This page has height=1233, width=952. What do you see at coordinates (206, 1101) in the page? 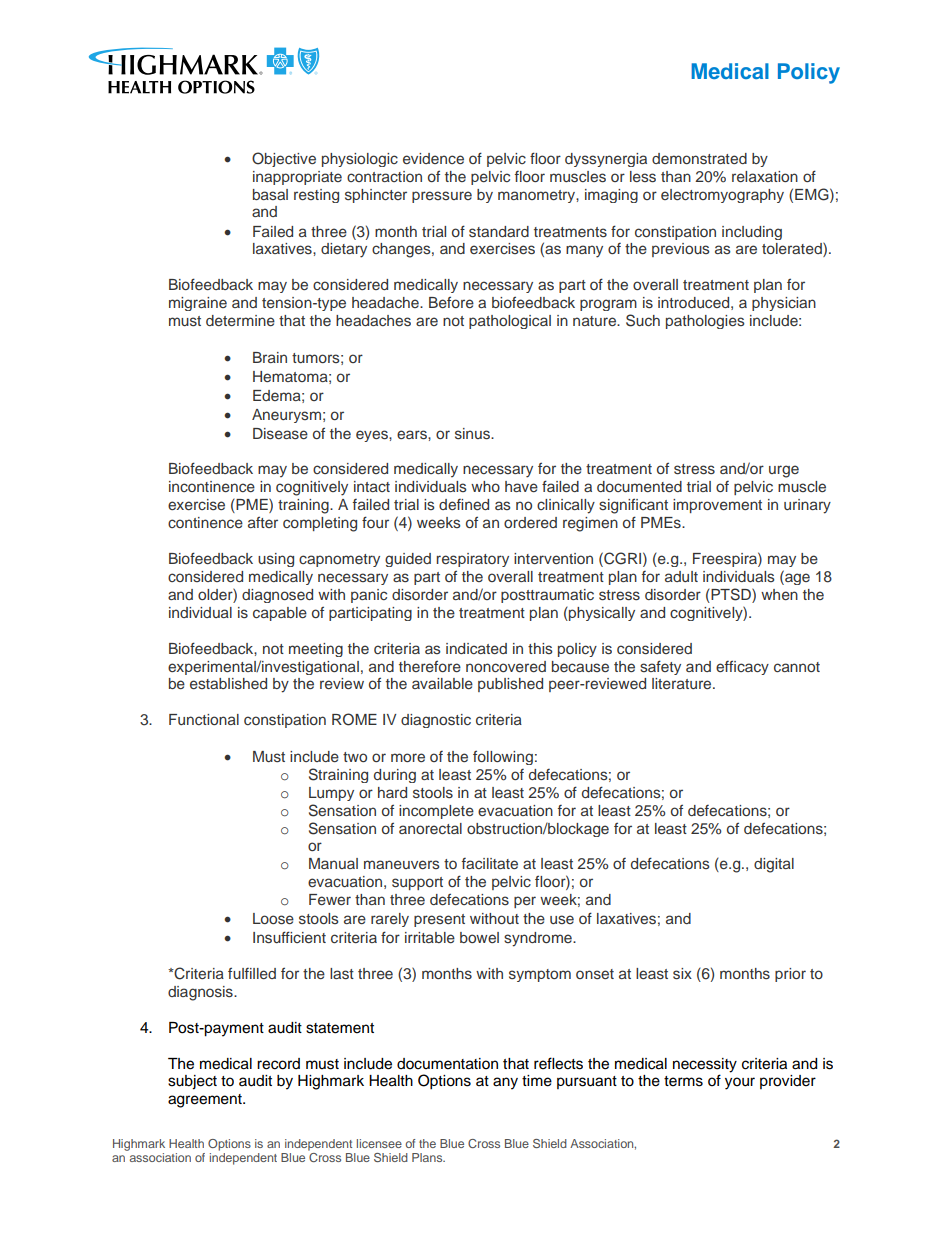
I see `agreement` at bounding box center [206, 1101].
